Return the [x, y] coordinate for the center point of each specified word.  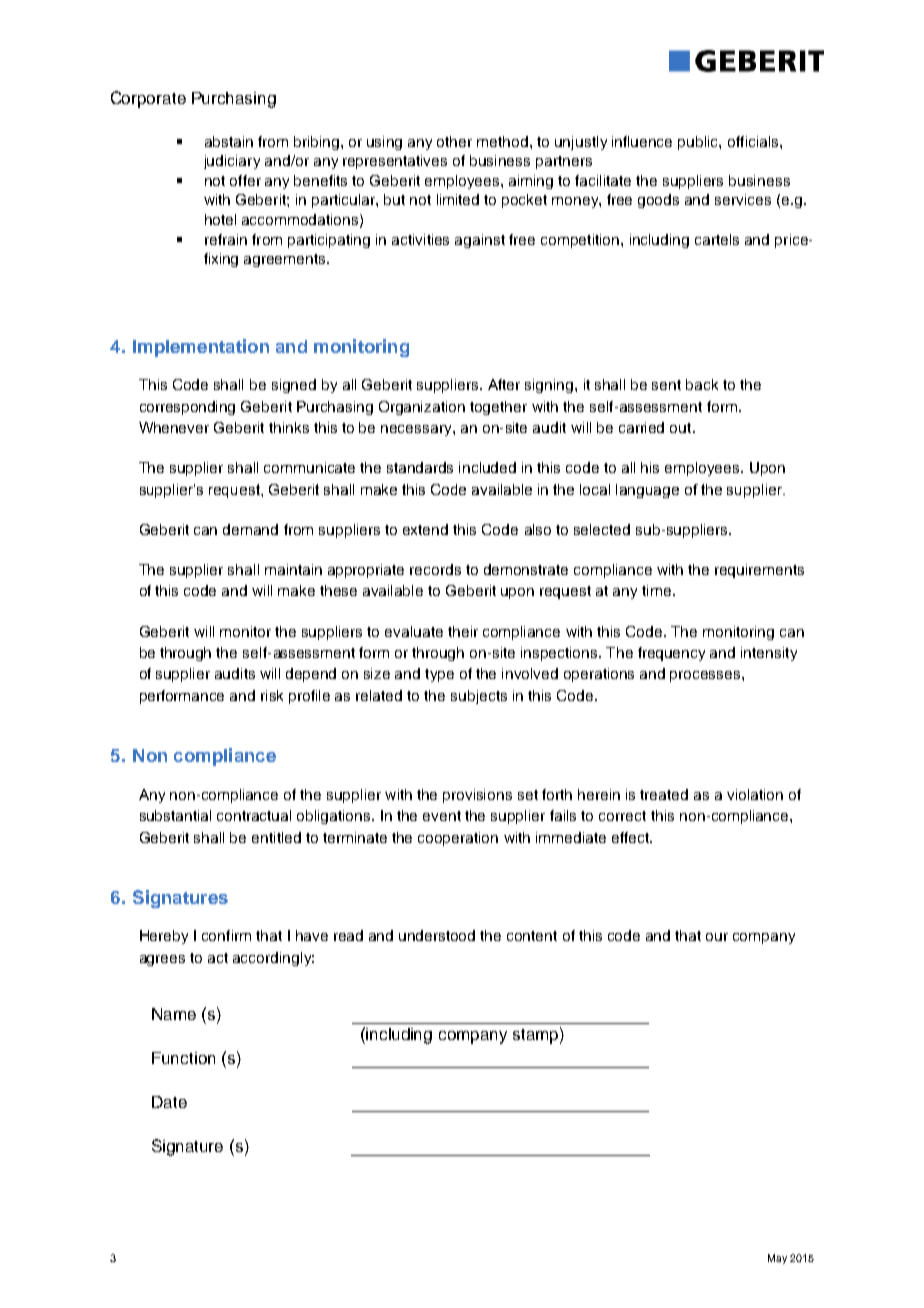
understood [437, 935]
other [454, 141]
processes [706, 676]
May [777, 1259]
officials [754, 141]
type [439, 675]
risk [272, 695]
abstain [229, 141]
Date [169, 1102]
